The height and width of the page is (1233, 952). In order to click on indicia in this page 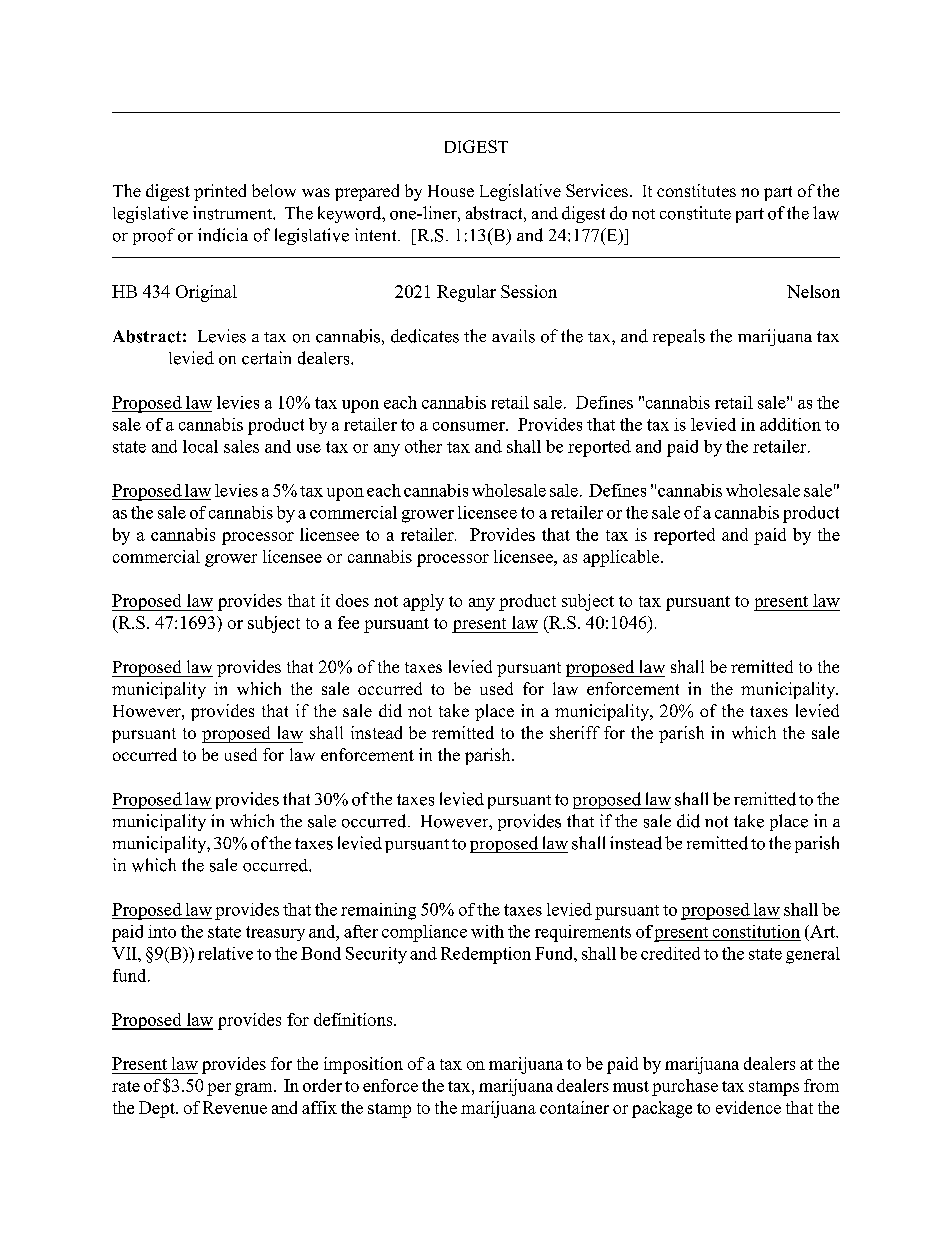, I will do `click(223, 235)`.
